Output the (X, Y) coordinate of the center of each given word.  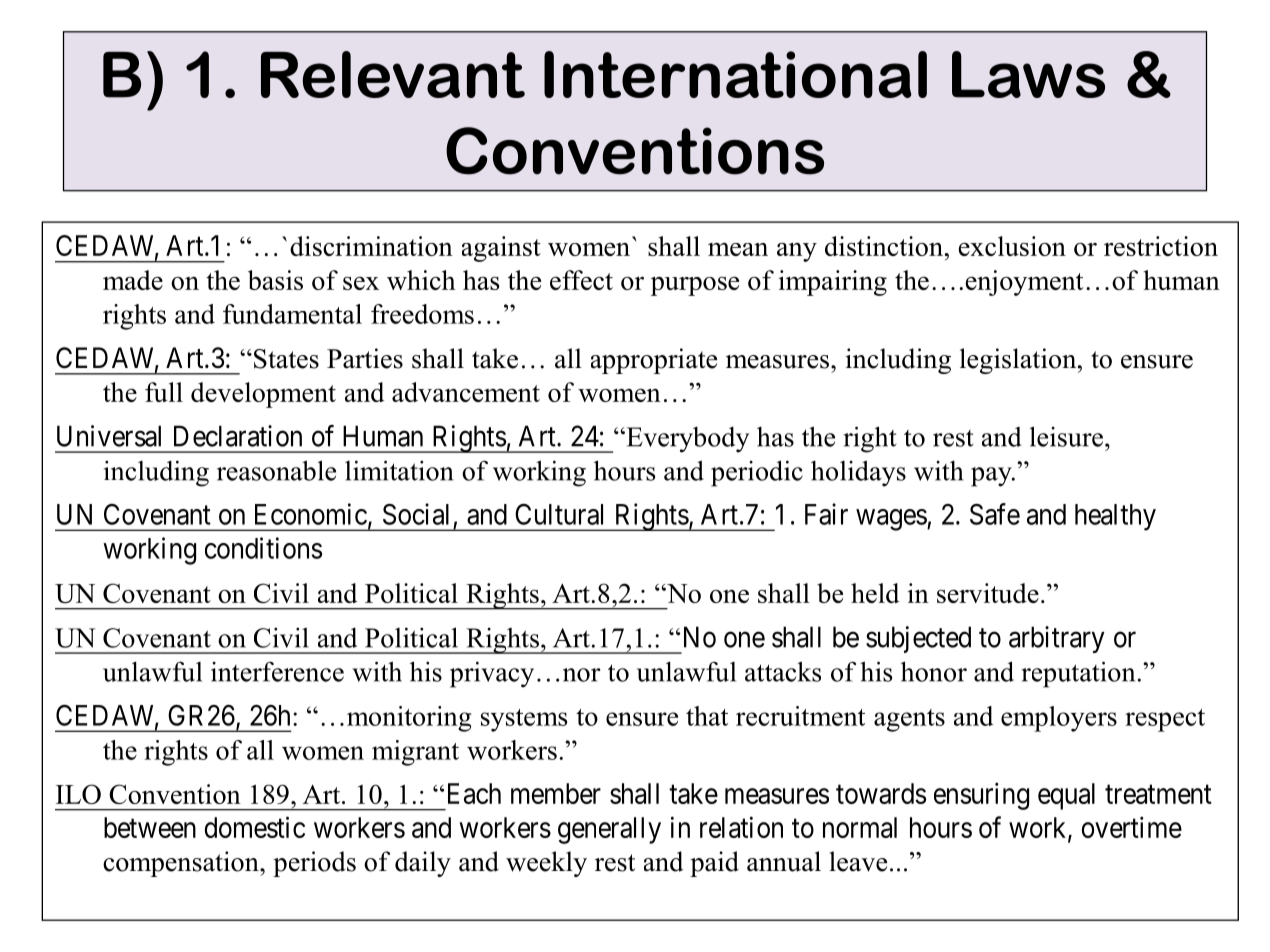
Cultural (559, 514)
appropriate (654, 361)
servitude (988, 593)
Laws (1028, 74)
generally (609, 830)
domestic (255, 827)
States (286, 359)
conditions (263, 548)
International (735, 74)
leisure (1066, 436)
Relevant (393, 74)
